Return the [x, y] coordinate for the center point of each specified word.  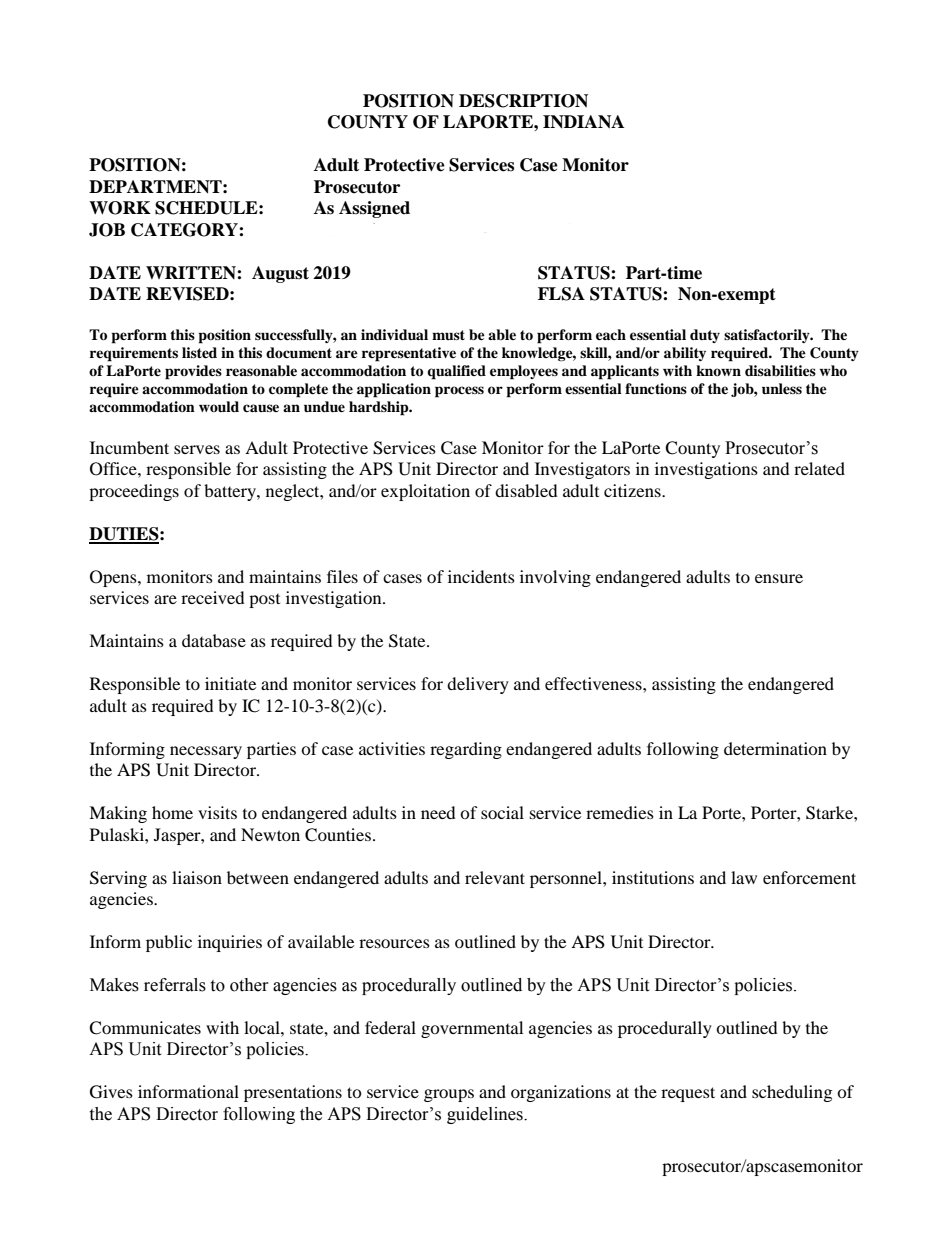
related [819, 468]
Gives [111, 1092]
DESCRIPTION [523, 101]
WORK [120, 208]
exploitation [425, 492]
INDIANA [583, 122]
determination [775, 748]
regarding [466, 750]
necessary [206, 752]
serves [197, 449]
